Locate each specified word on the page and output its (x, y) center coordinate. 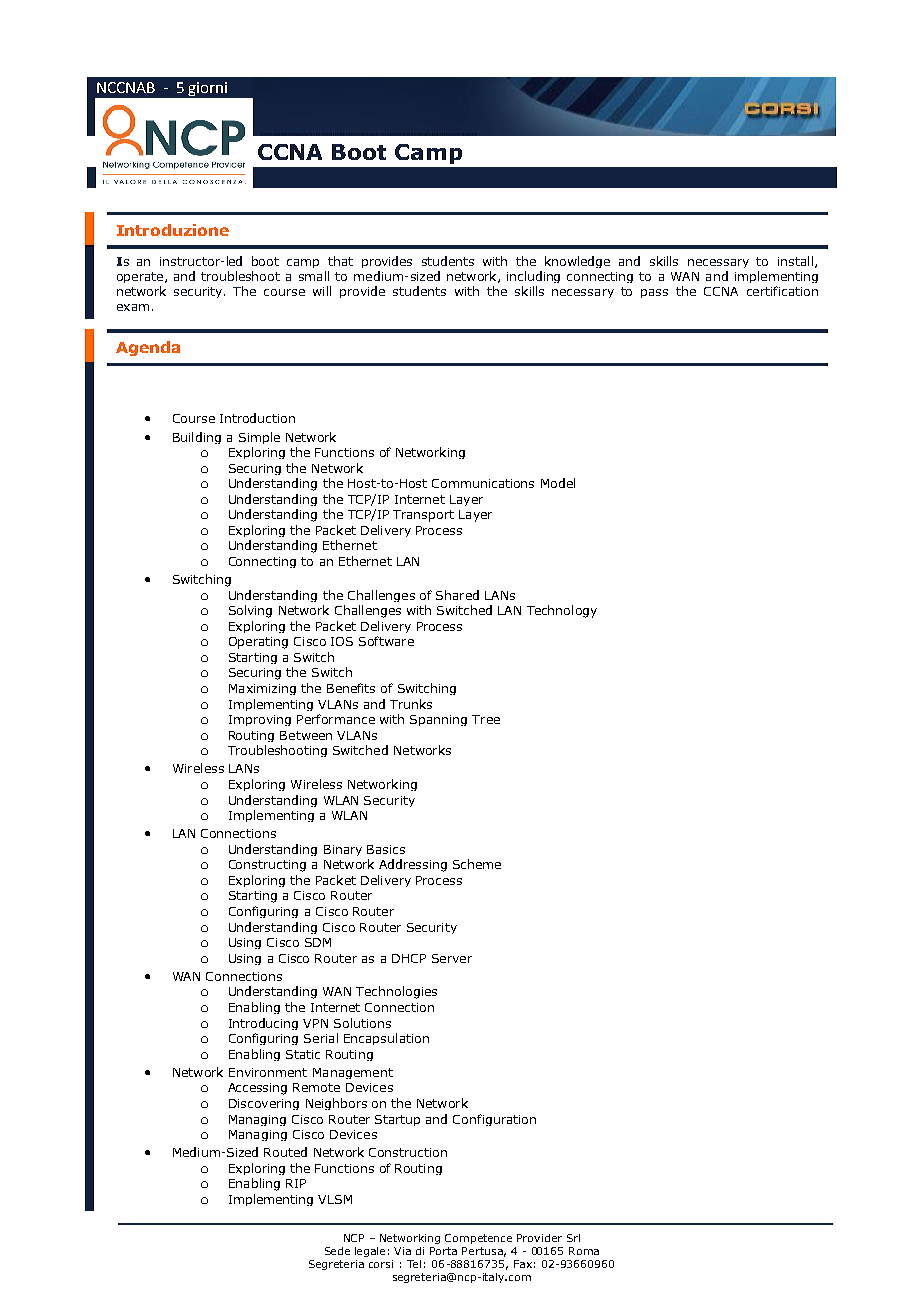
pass (654, 293)
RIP (296, 1183)
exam (133, 307)
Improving (260, 720)
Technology (562, 611)
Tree (486, 719)
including (533, 277)
